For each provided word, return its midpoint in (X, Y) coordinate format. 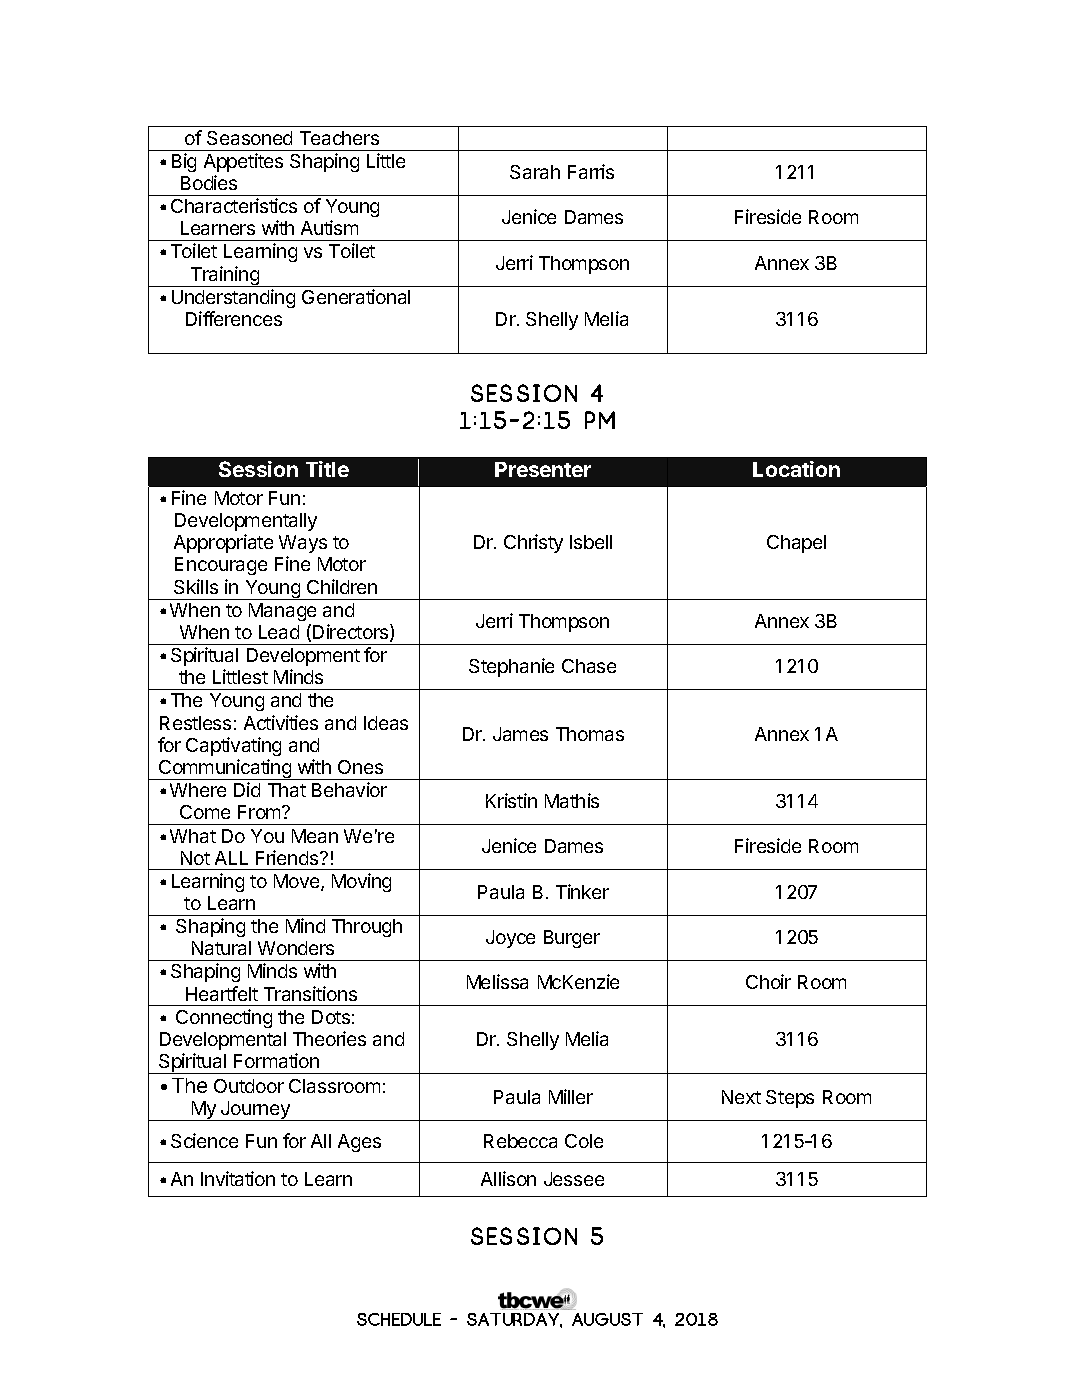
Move (298, 882)
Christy (533, 543)
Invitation (238, 1178)
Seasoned (249, 138)
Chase (589, 666)
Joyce (510, 939)
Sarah (535, 172)
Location (796, 469)
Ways (303, 544)
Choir (768, 981)
